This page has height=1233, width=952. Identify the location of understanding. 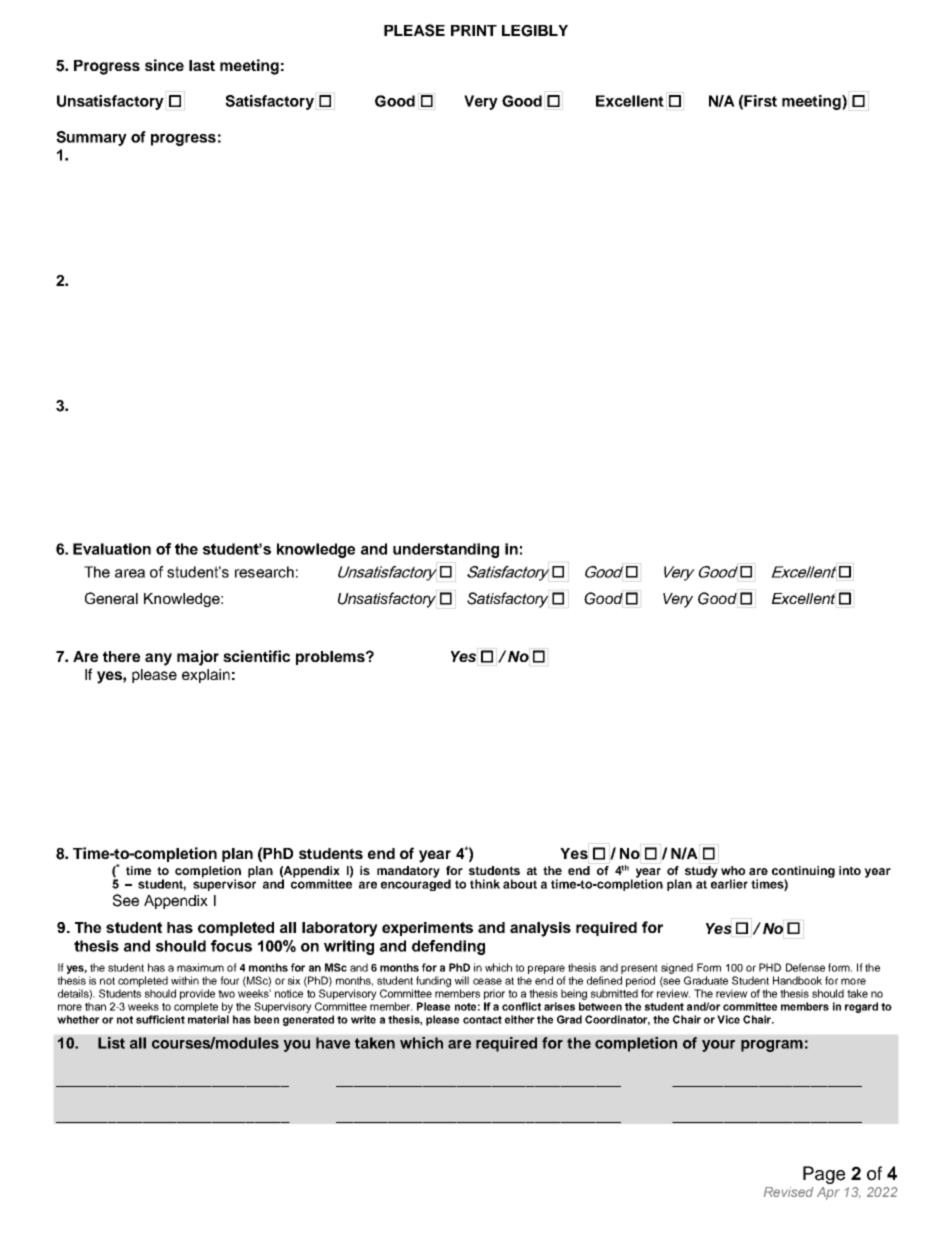
(446, 550).
